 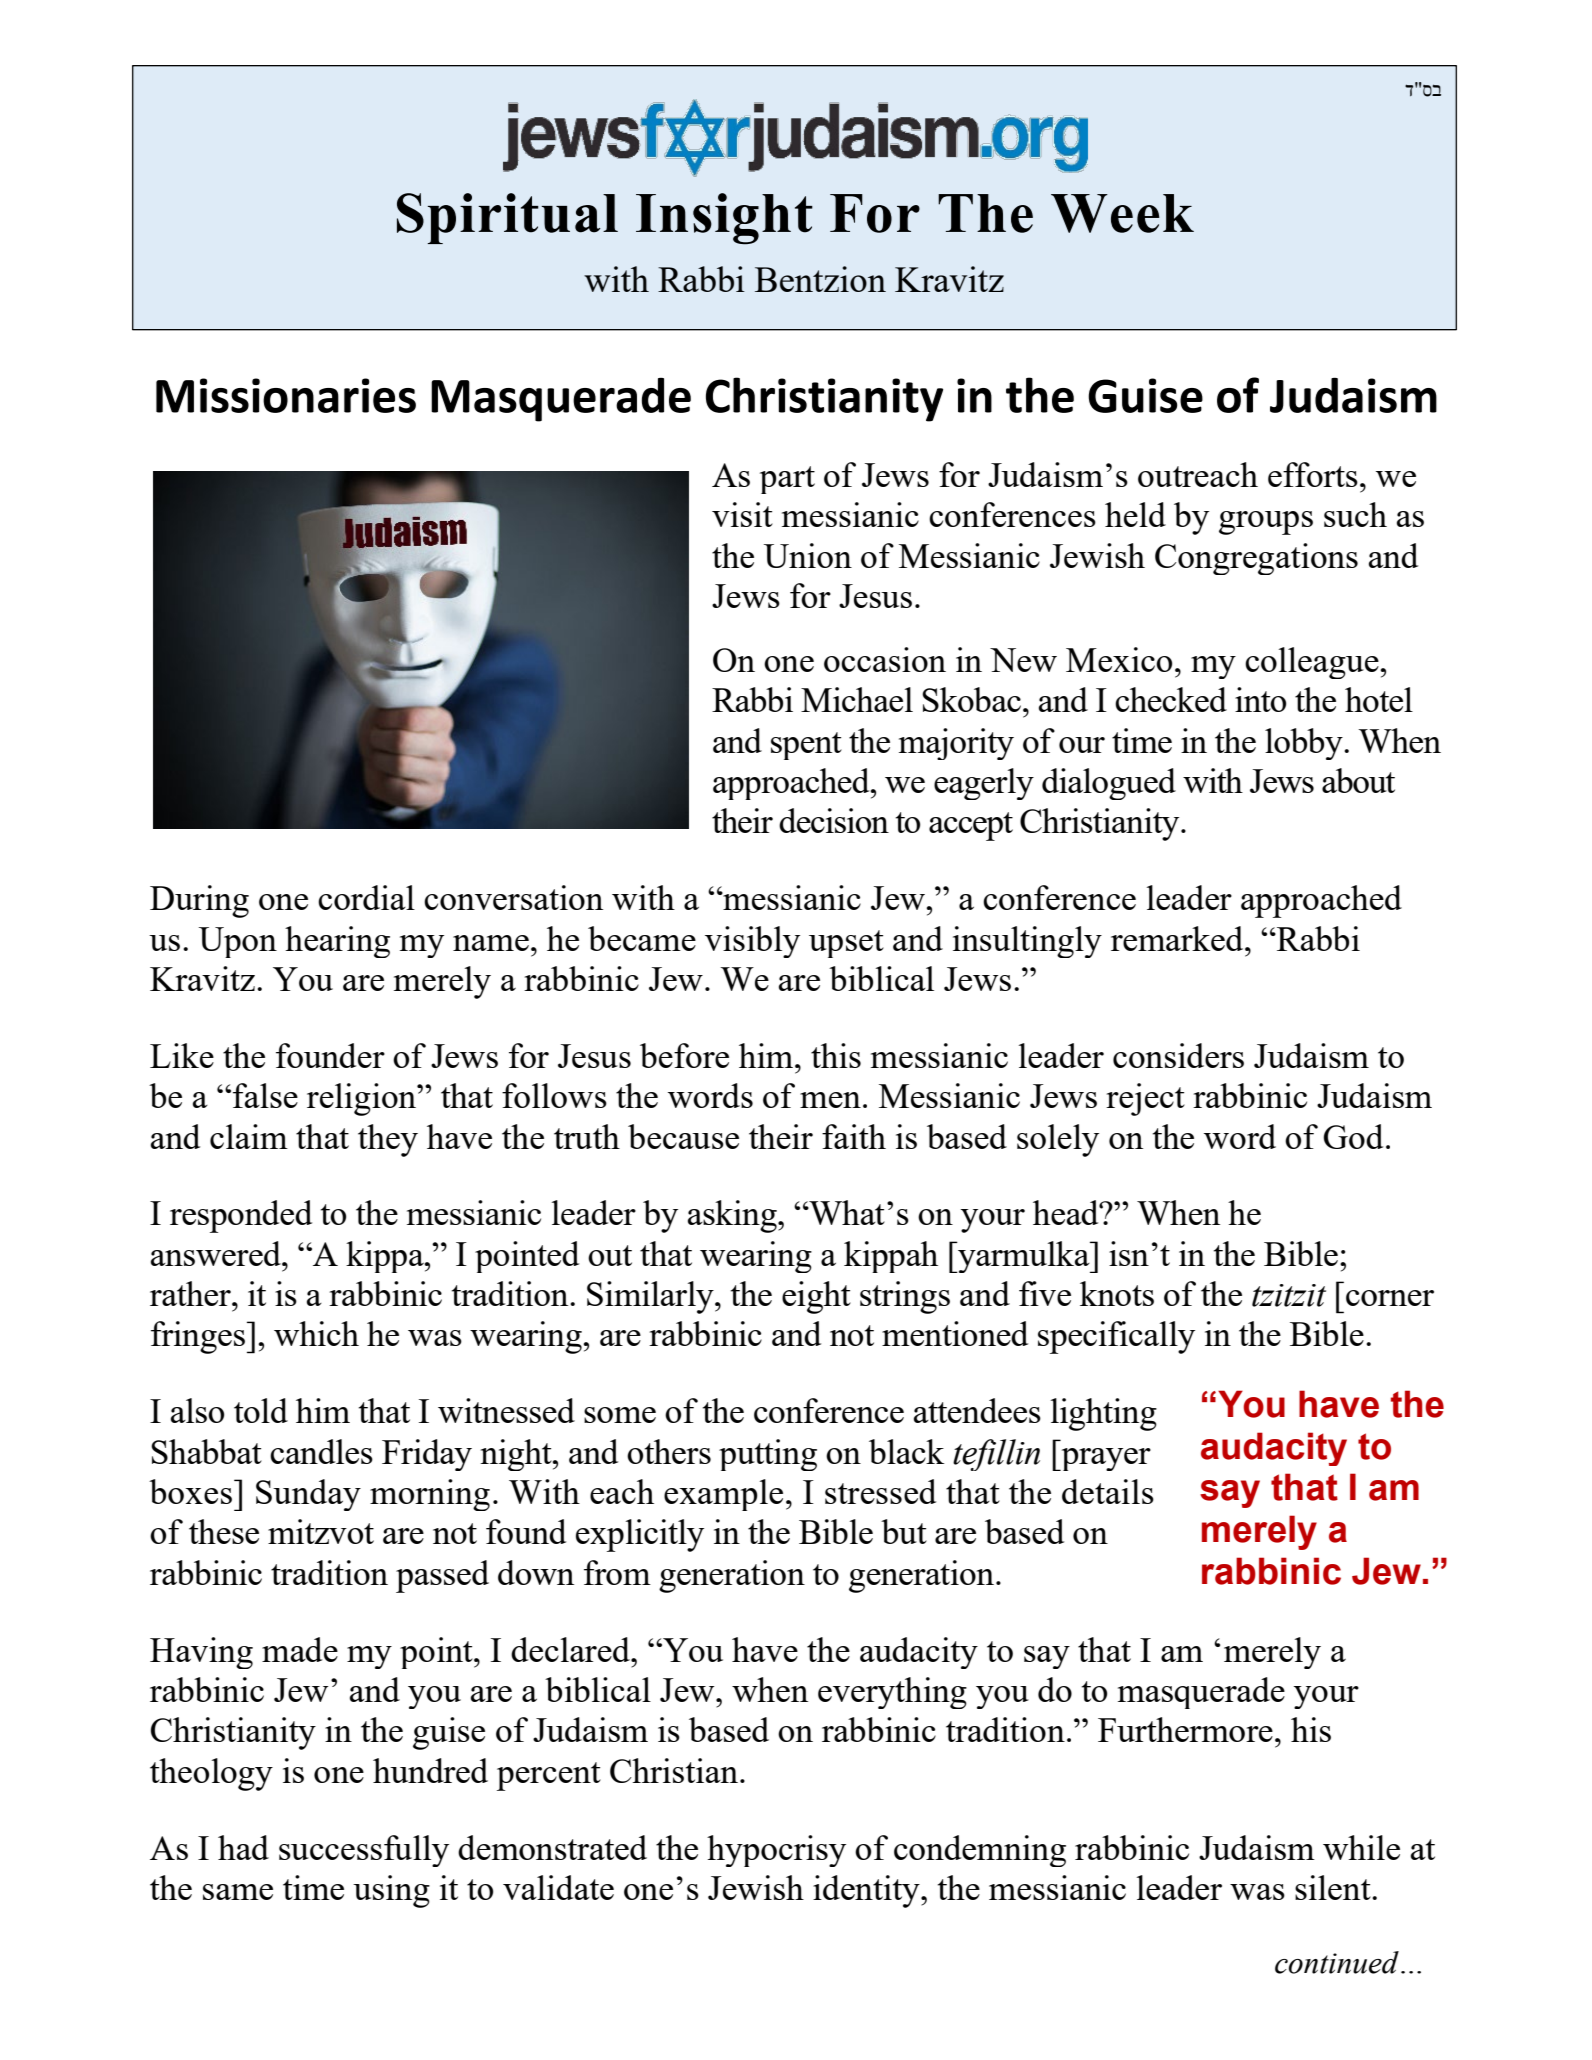 What do you see at coordinates (366, 897) in the screenshot?
I see `cordial` at bounding box center [366, 897].
